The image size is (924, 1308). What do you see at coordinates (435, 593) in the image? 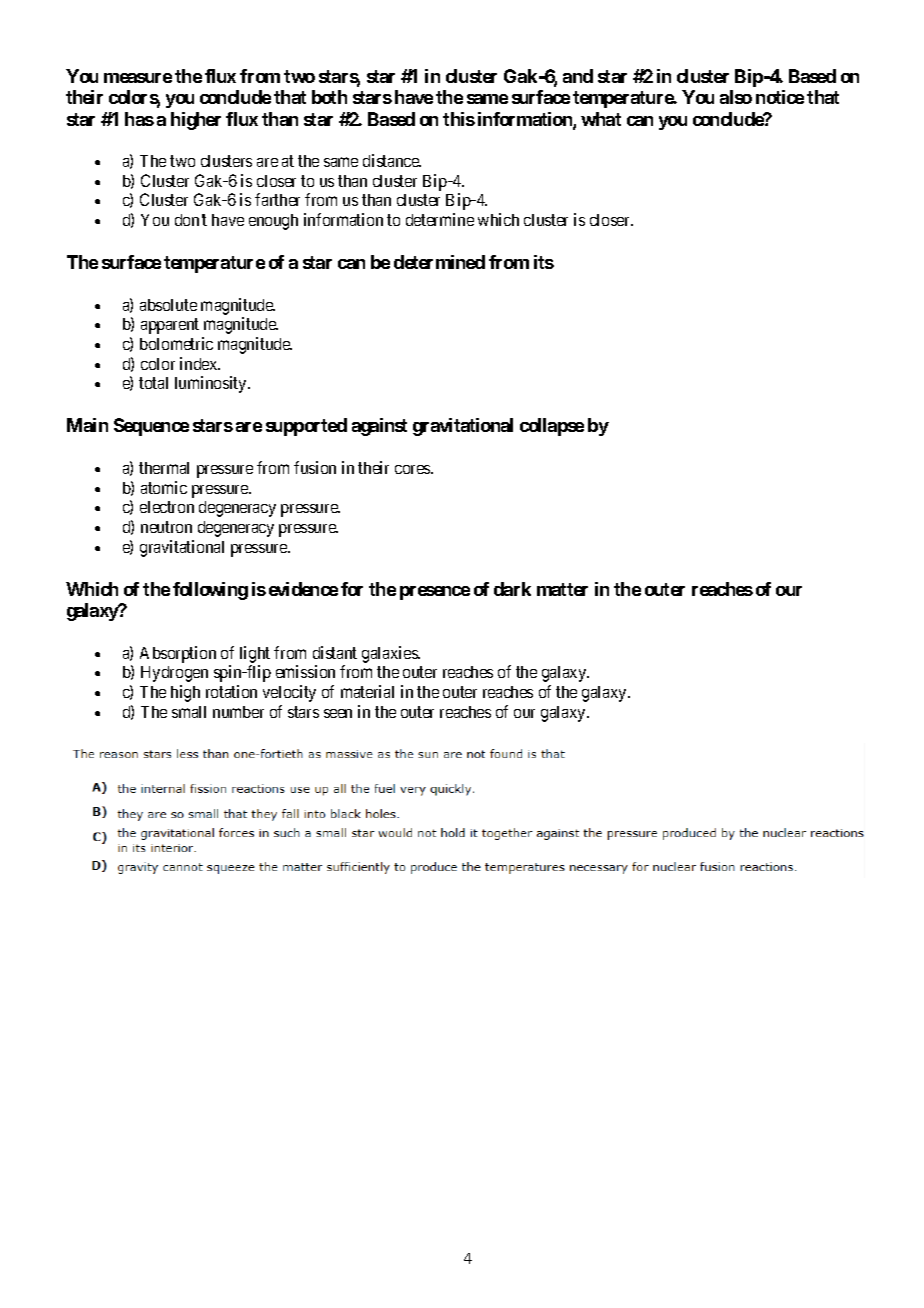
I see `presence` at bounding box center [435, 593].
